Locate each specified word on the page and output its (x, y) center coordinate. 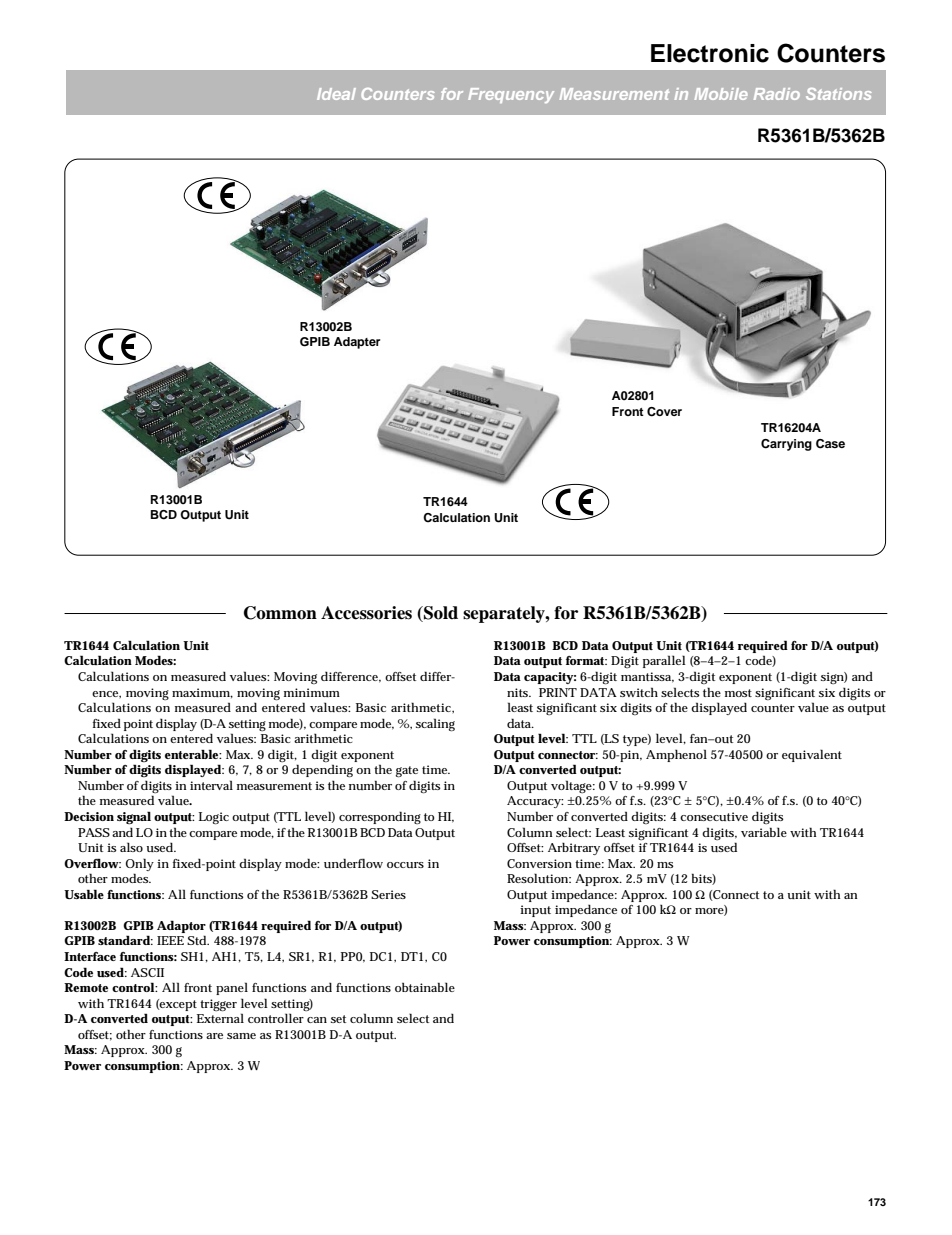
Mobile (721, 94)
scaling (435, 725)
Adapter (357, 343)
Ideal (336, 94)
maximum (202, 693)
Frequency (511, 95)
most (738, 693)
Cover (664, 412)
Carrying (786, 445)
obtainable (425, 987)
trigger (218, 1005)
